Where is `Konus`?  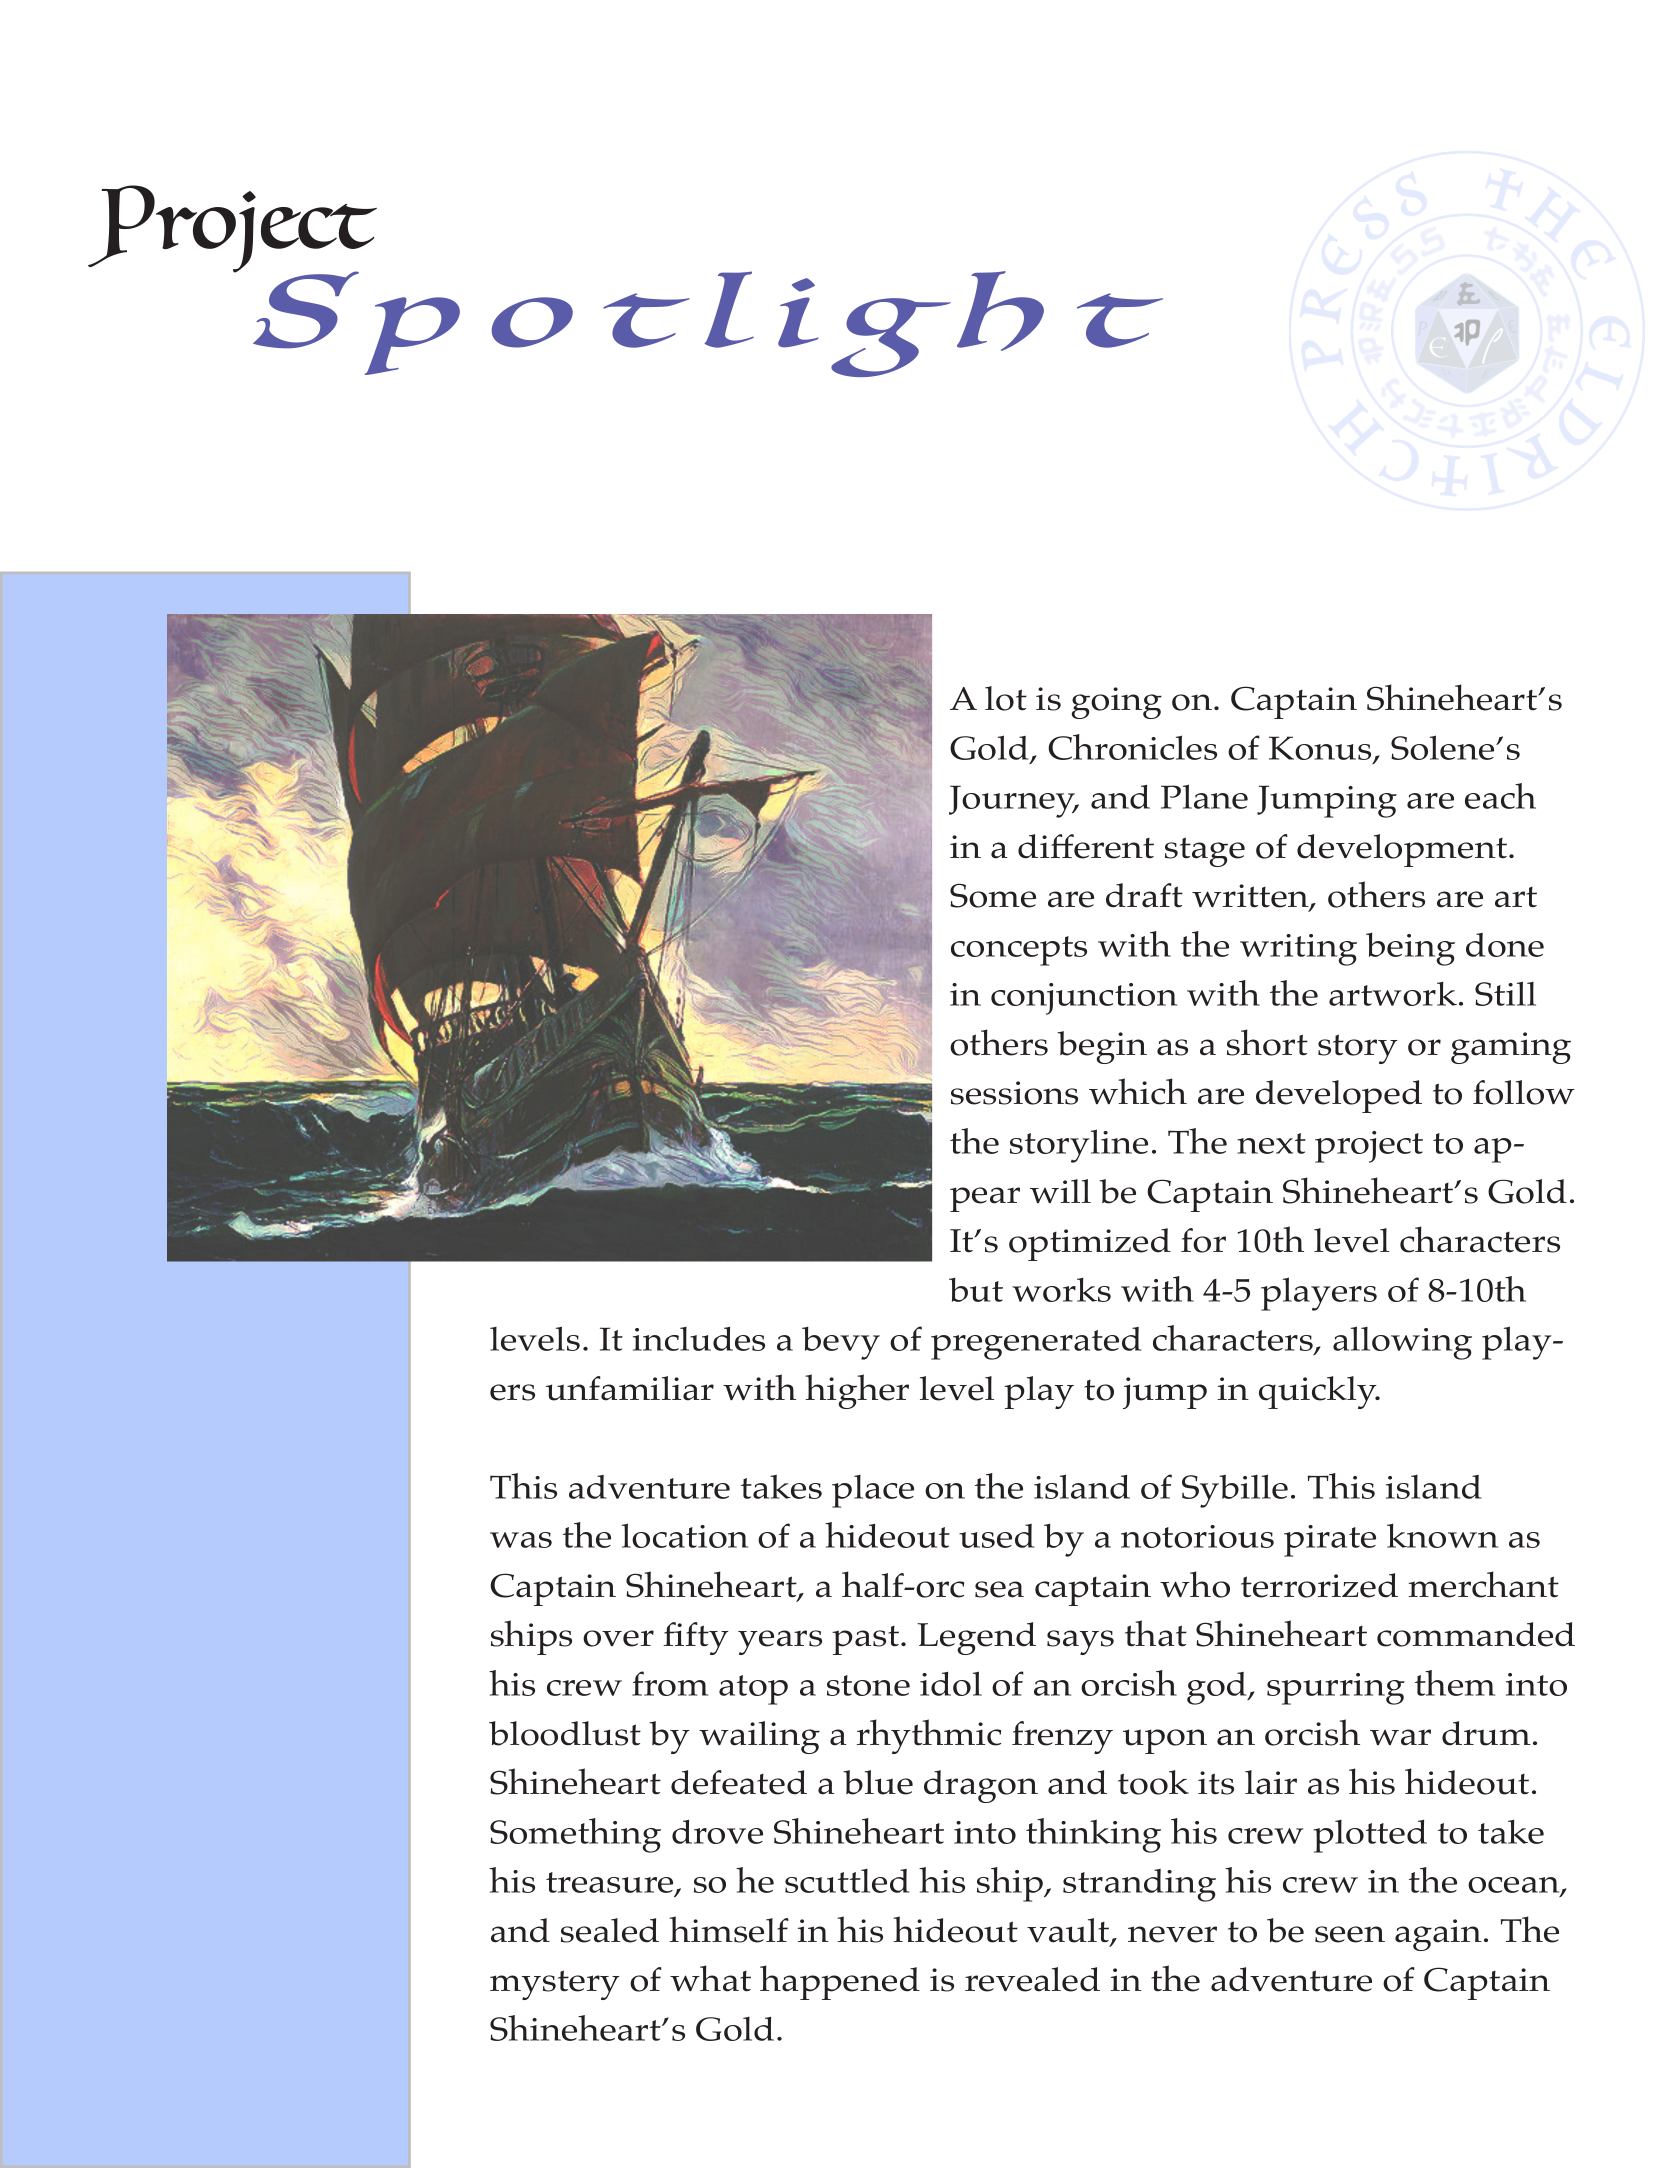 Konus is located at coordinates (1320, 748).
